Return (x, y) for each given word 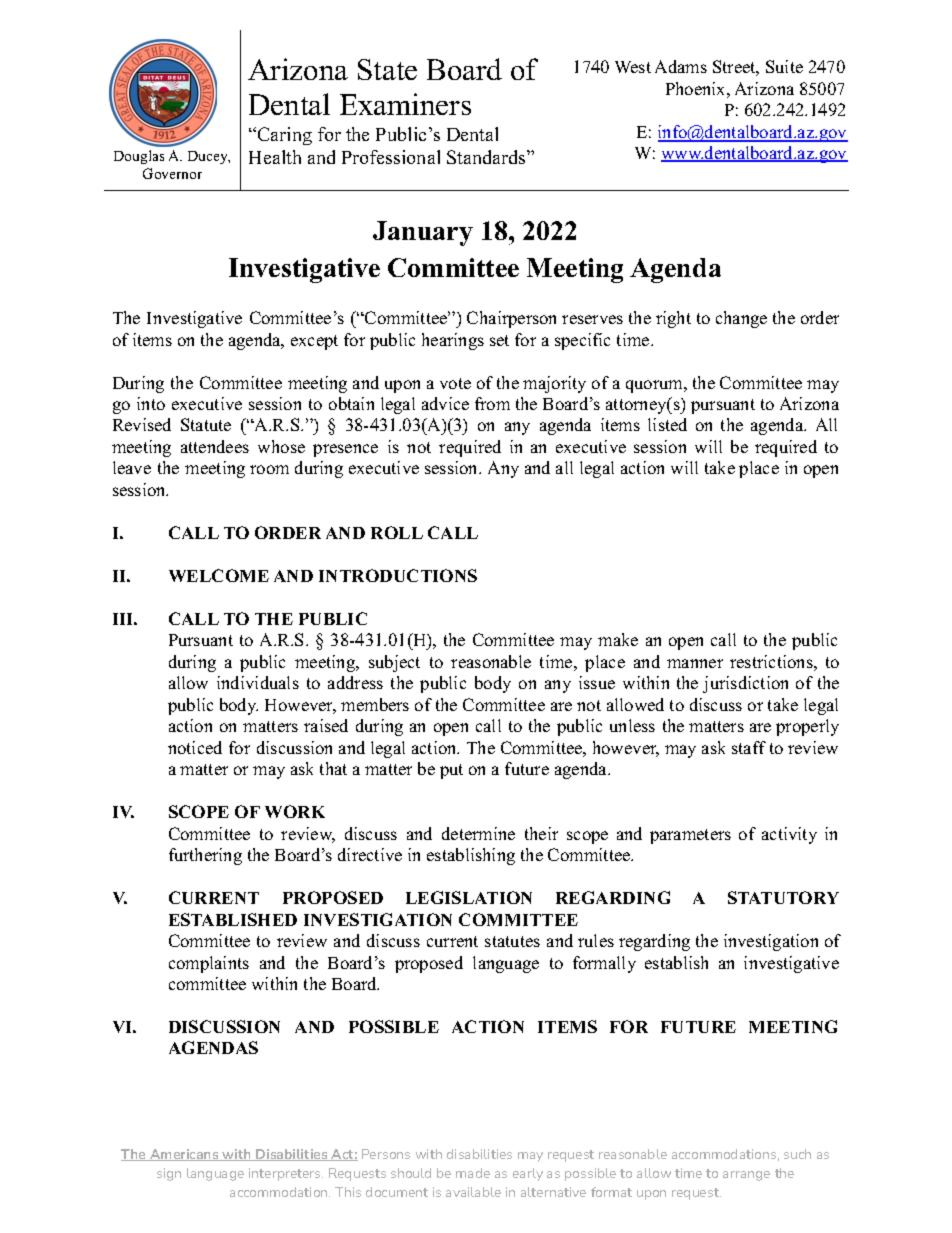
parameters (690, 836)
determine (478, 833)
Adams (681, 66)
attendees (215, 446)
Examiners (405, 104)
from (492, 403)
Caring (285, 136)
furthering (205, 856)
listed (667, 424)
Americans (184, 1155)
